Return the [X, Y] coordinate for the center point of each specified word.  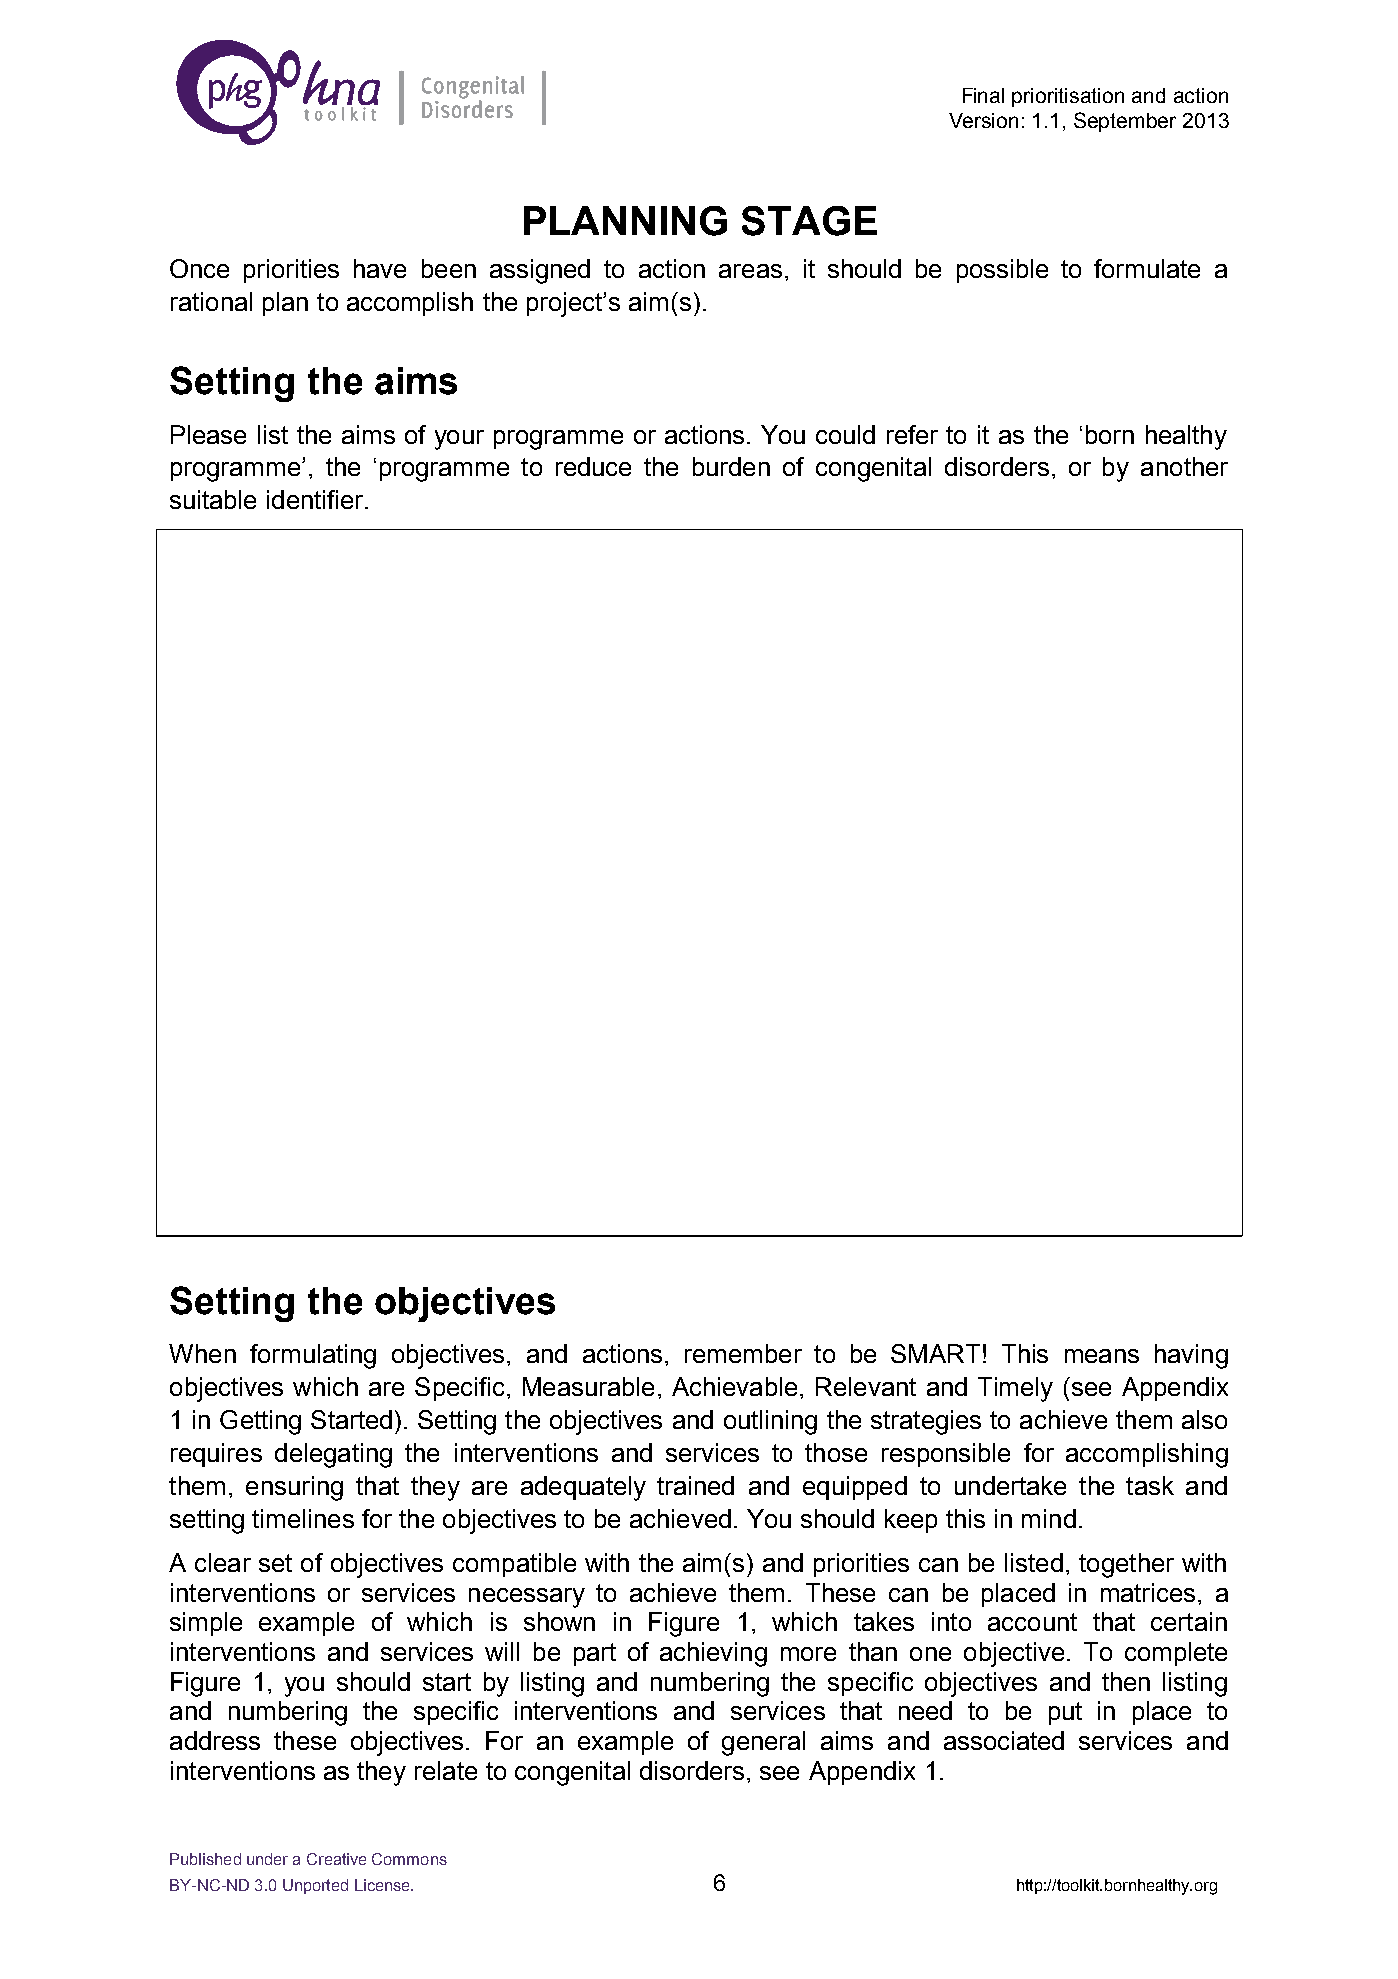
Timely [1015, 1389]
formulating [313, 1356]
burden [731, 466]
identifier [316, 499]
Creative [336, 1859]
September [1125, 122]
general [763, 1743]
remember [743, 1353]
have [380, 268]
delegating [333, 1455]
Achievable [734, 1386]
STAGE [809, 221]
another [1184, 466]
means [1102, 1356]
